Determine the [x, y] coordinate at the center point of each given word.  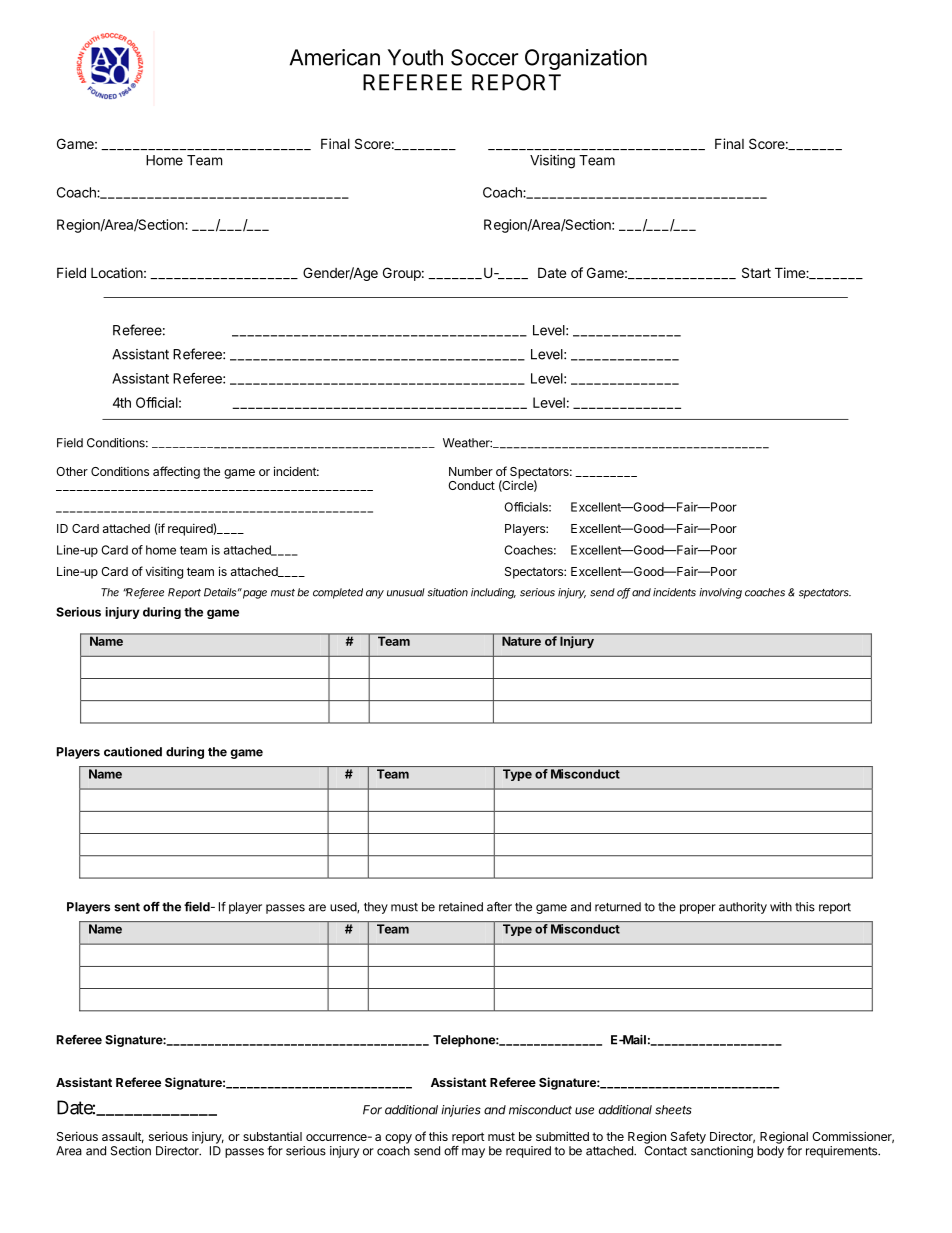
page [255, 594]
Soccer [485, 57]
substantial [272, 1136]
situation [448, 592]
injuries [461, 1111]
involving [720, 593]
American [335, 57]
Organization [586, 59]
